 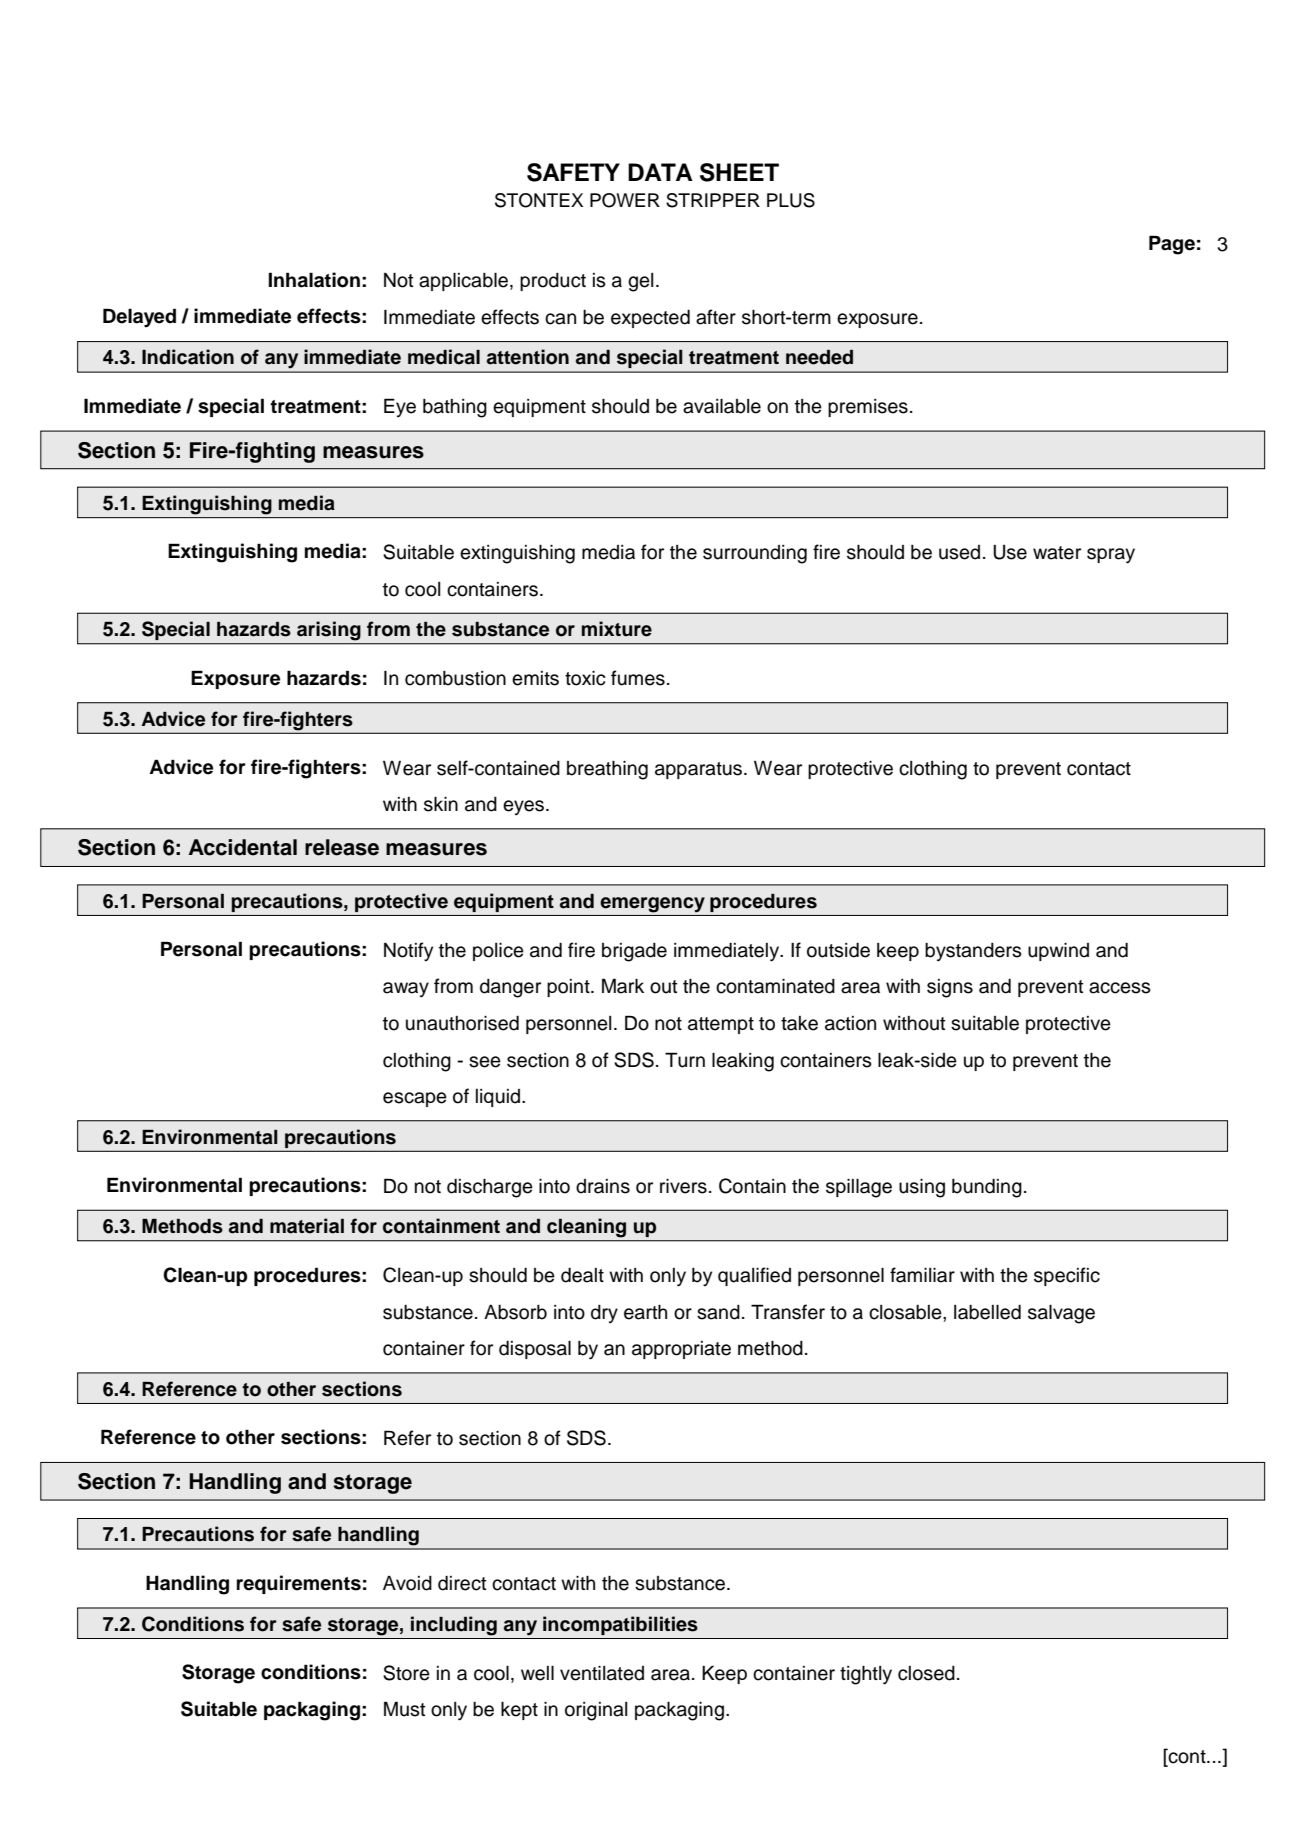 What do you see at coordinates (314, 280) in the document?
I see `Inhalation` at bounding box center [314, 280].
